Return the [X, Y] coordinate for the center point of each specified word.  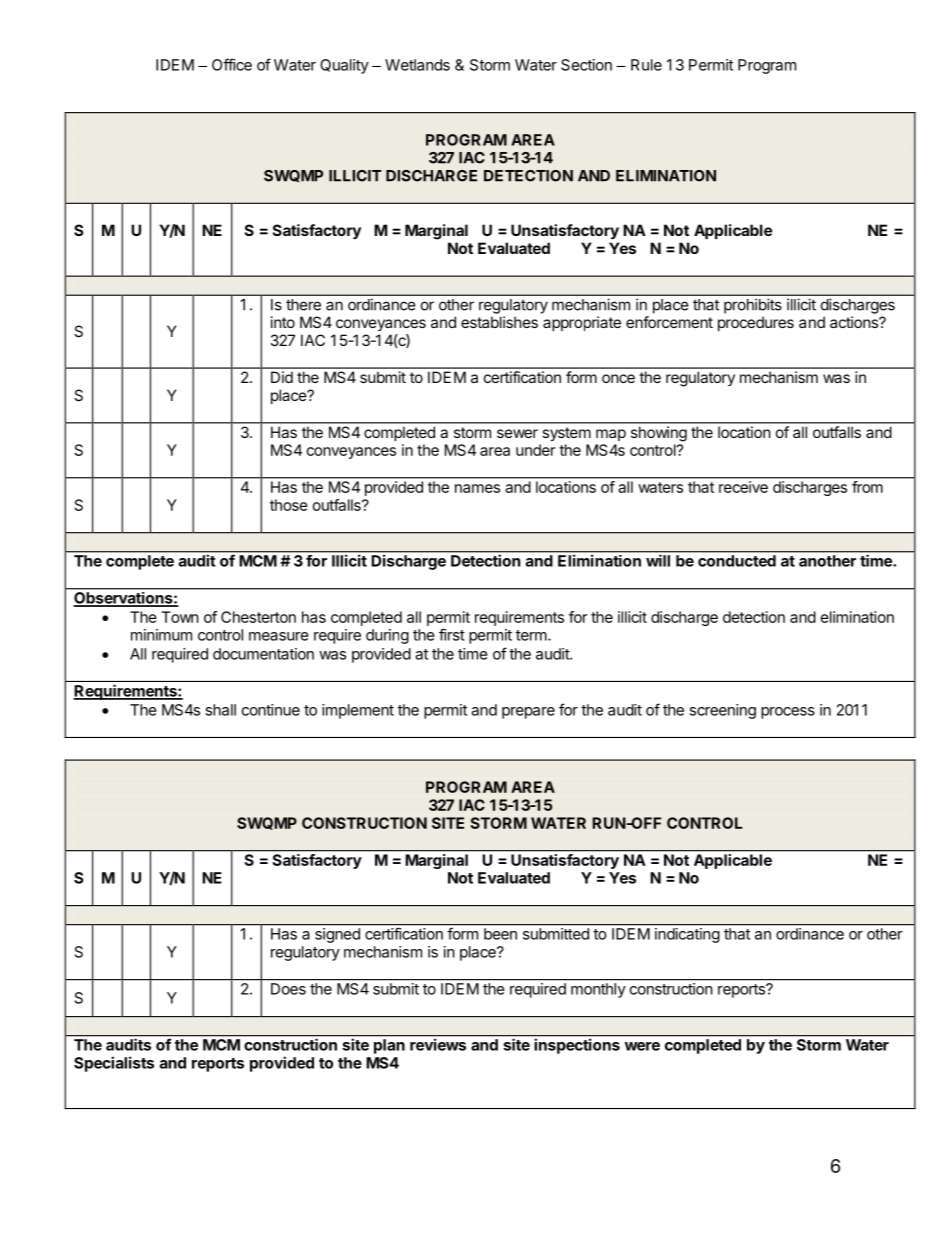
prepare [528, 713]
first [452, 634]
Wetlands [417, 65]
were [642, 1046]
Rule [646, 65]
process [788, 713]
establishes [499, 322]
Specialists [114, 1064]
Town [180, 617]
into [283, 322]
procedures [756, 323]
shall [220, 710]
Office [232, 64]
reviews [438, 1045]
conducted [737, 561]
